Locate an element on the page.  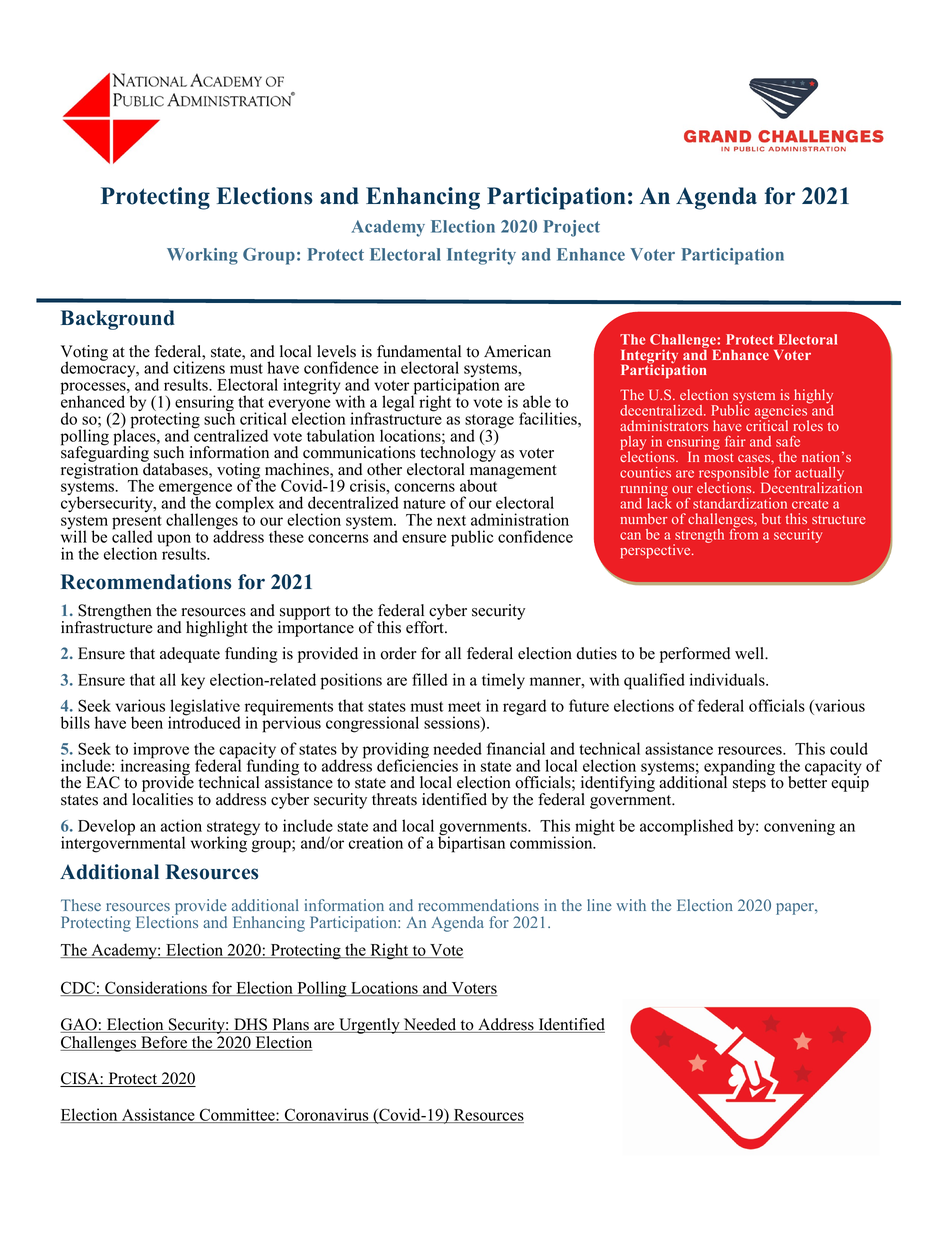
highly is located at coordinates (812, 397).
